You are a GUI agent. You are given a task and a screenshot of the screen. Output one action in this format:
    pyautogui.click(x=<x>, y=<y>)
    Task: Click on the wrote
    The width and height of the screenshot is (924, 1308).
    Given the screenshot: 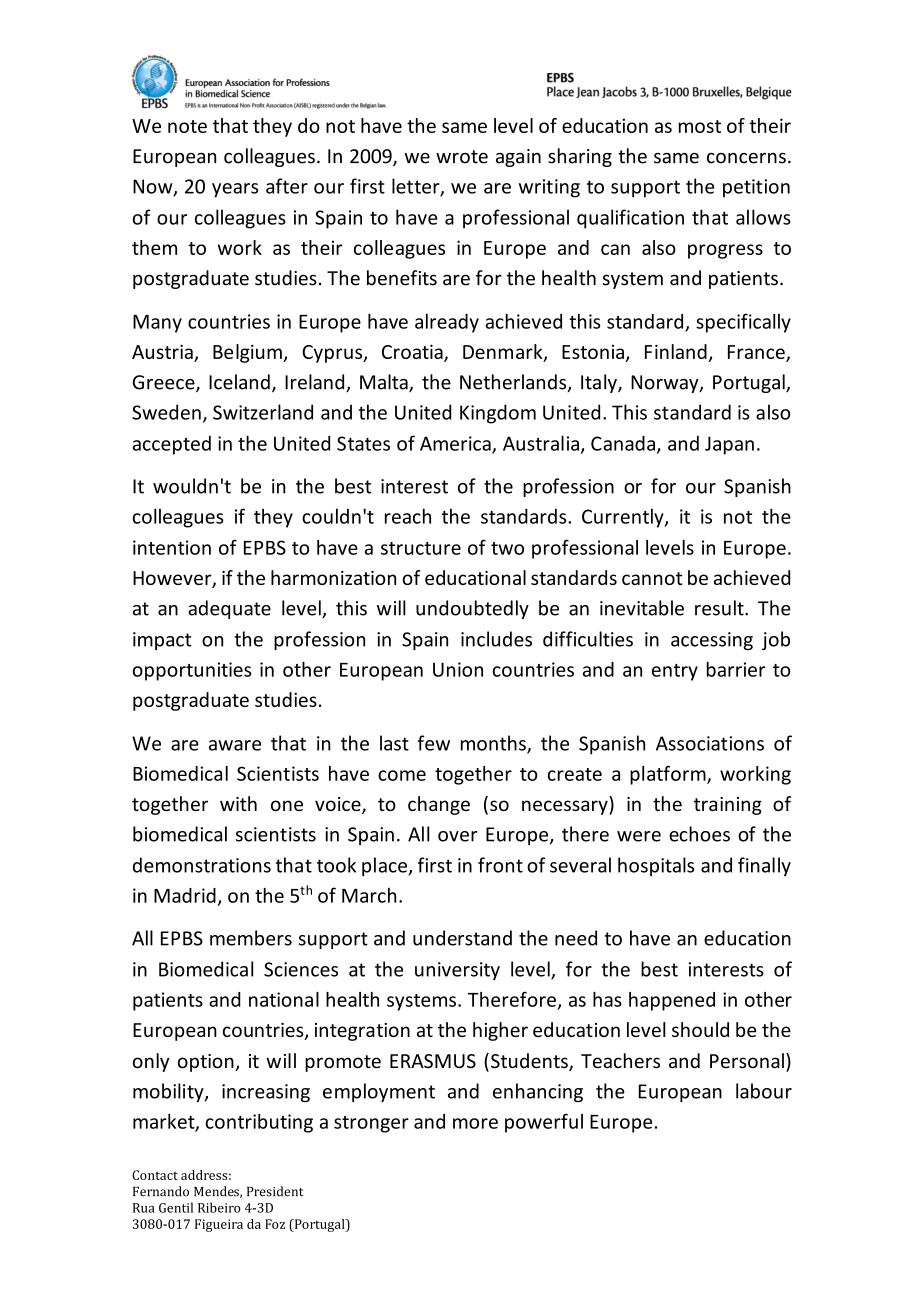 What is the action you would take?
    pyautogui.click(x=462, y=157)
